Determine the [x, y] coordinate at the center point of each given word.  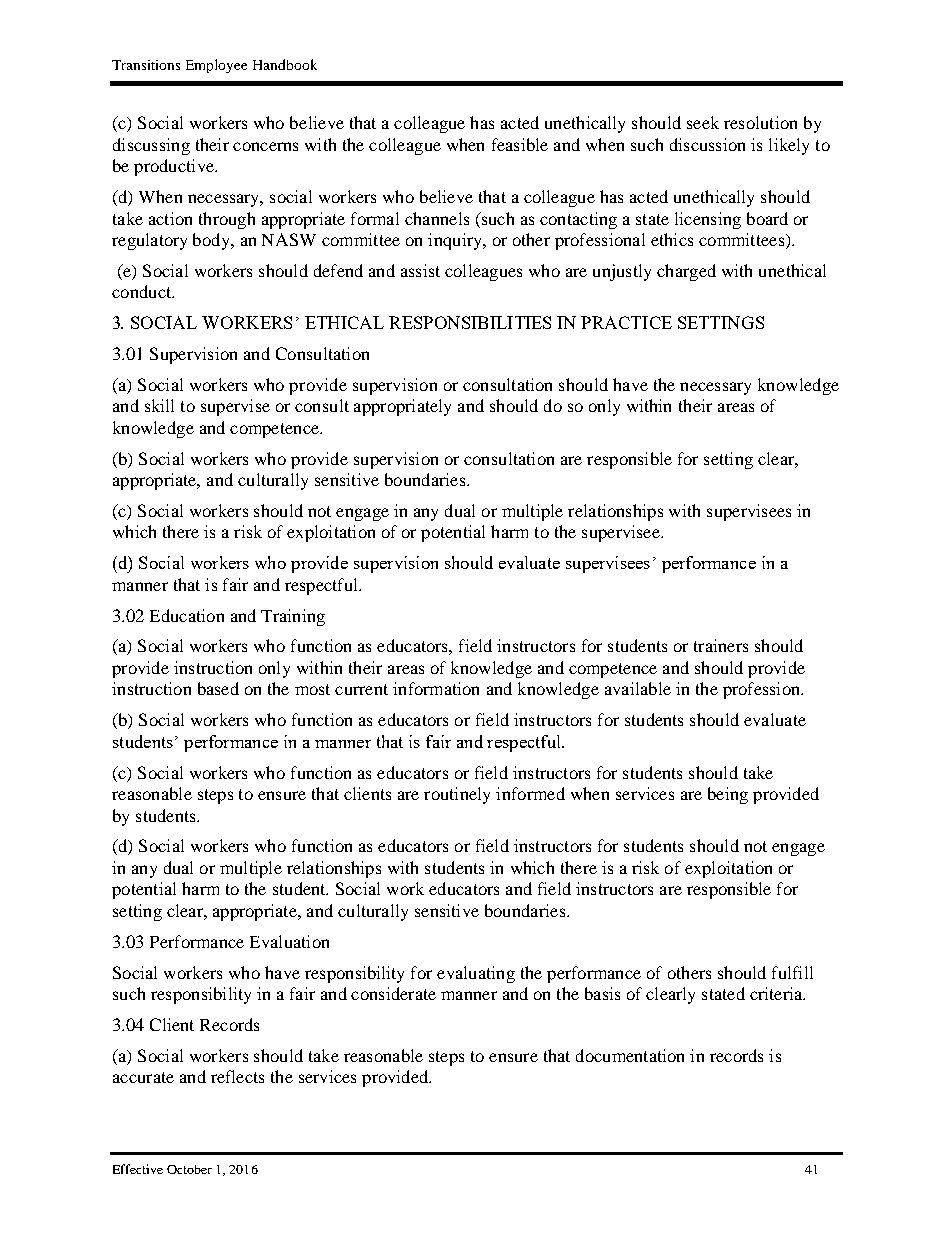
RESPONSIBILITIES [470, 322]
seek [703, 122]
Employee [216, 66]
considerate [393, 993]
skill [159, 405]
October [189, 1169]
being [728, 795]
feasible [520, 144]
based [218, 688]
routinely [457, 795]
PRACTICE [626, 322]
